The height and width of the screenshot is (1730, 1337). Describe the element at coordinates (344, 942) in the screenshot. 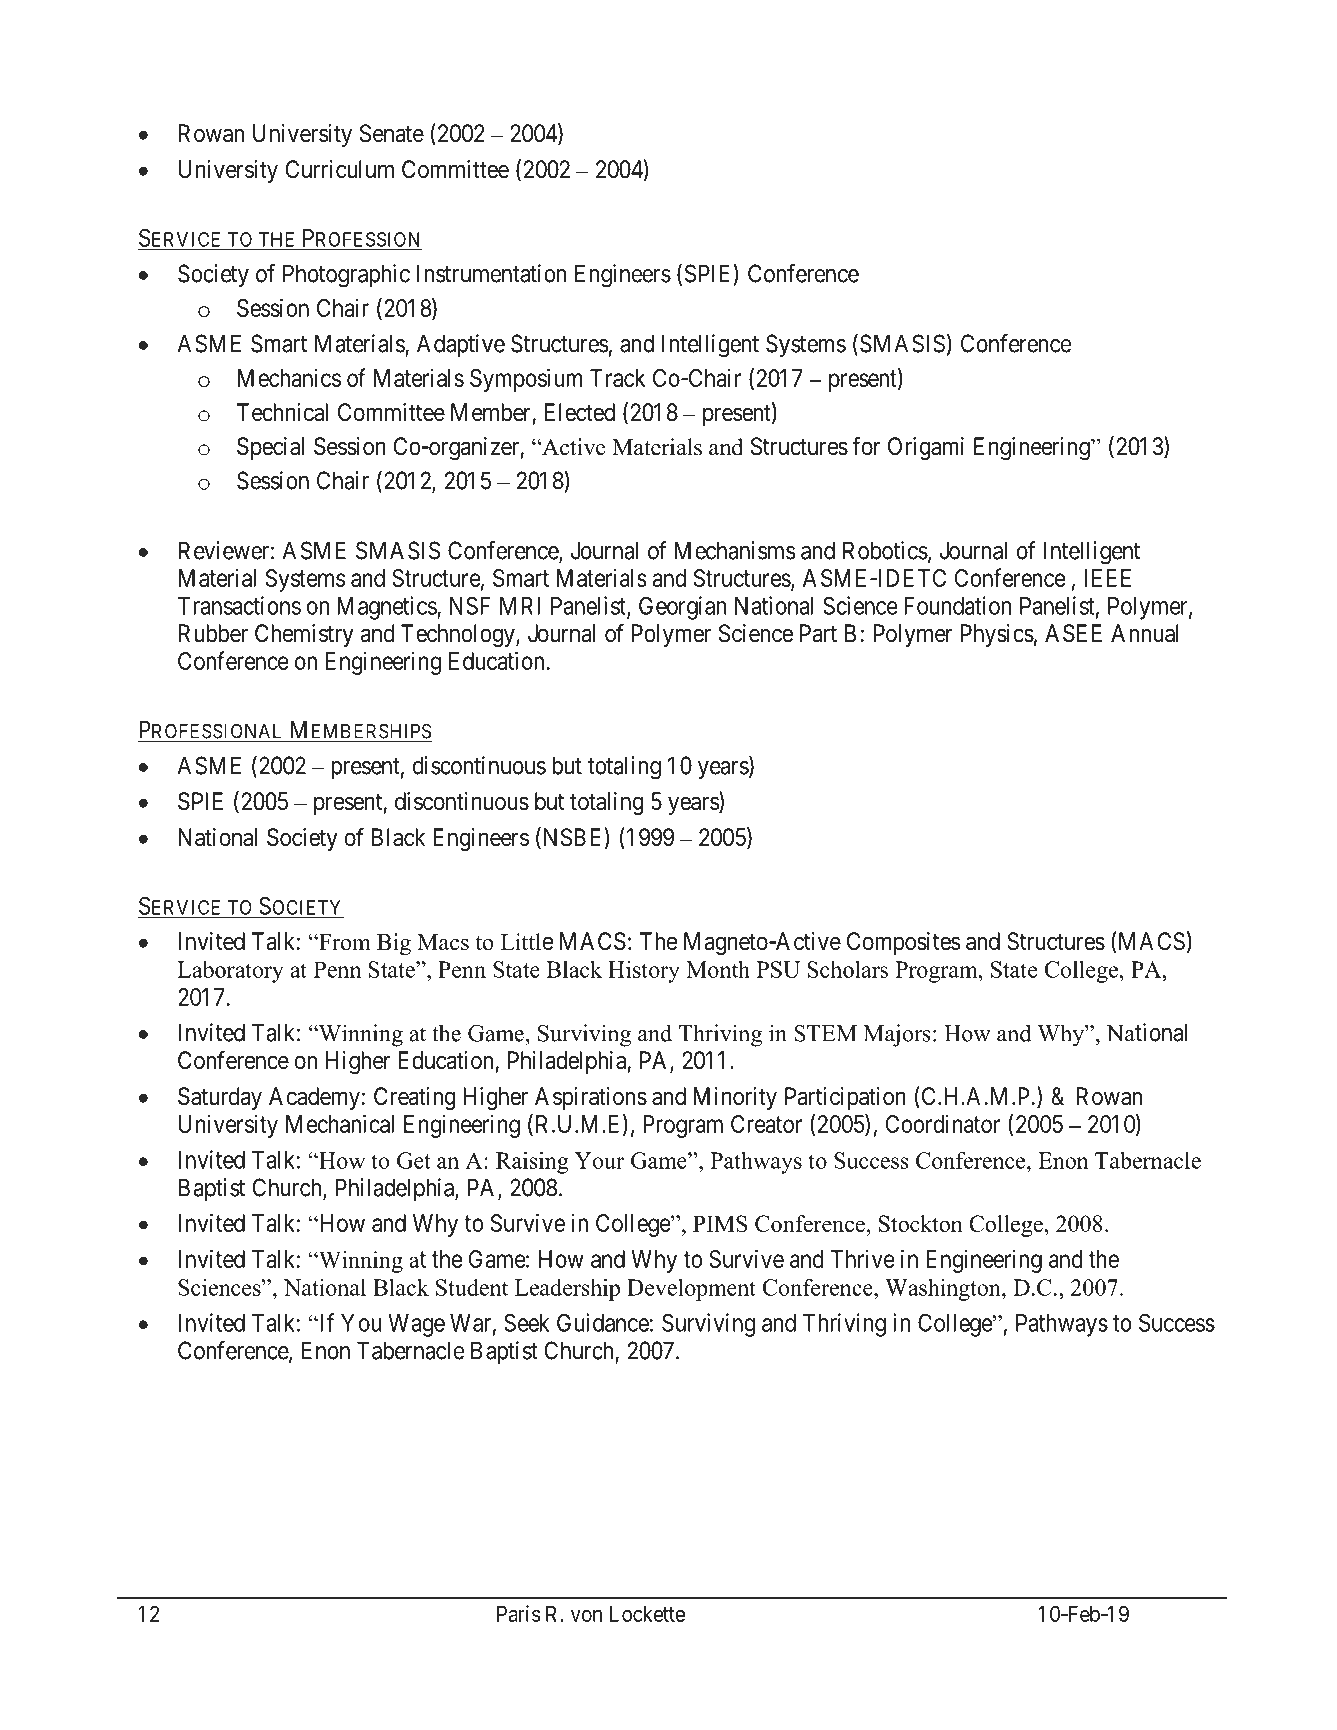

I see `From` at that location.
